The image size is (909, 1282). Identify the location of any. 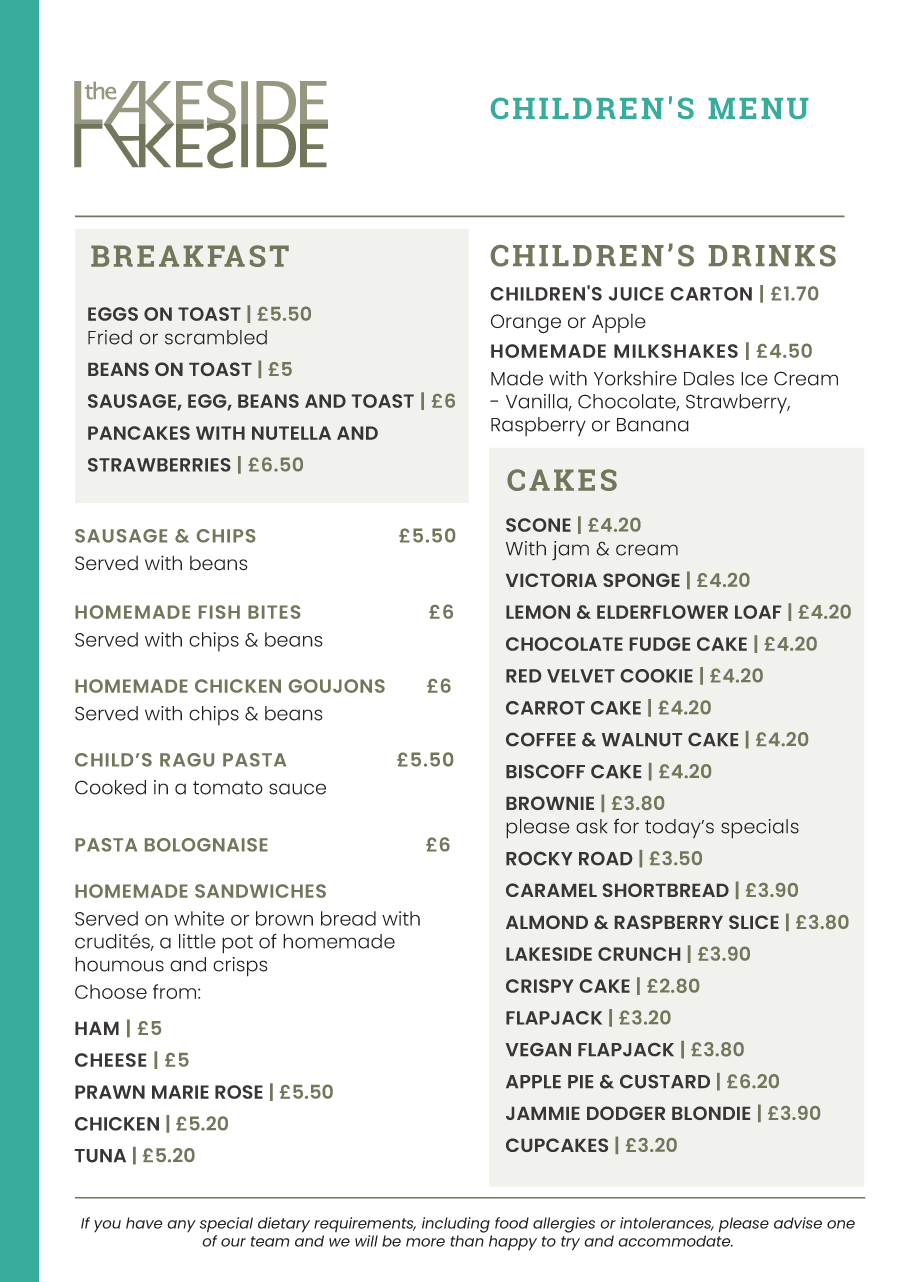
(181, 1226).
